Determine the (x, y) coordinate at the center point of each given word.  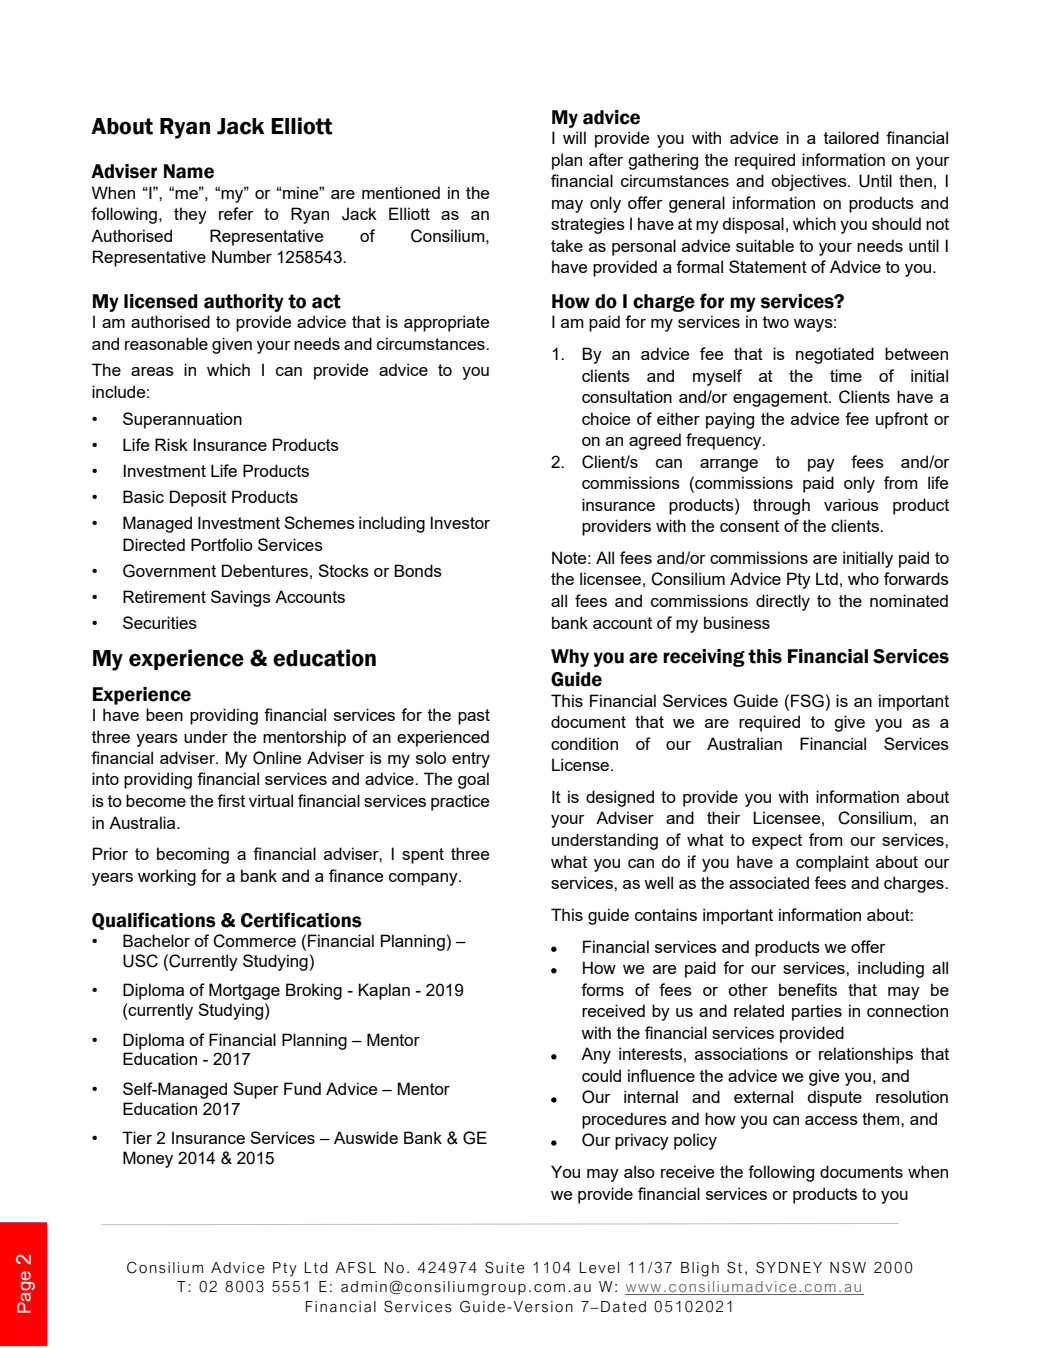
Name (189, 171)
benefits (808, 989)
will (574, 137)
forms (602, 989)
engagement (781, 399)
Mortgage (244, 991)
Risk (171, 444)
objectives (810, 182)
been (164, 714)
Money (148, 1159)
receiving (704, 658)
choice (606, 418)
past (474, 717)
